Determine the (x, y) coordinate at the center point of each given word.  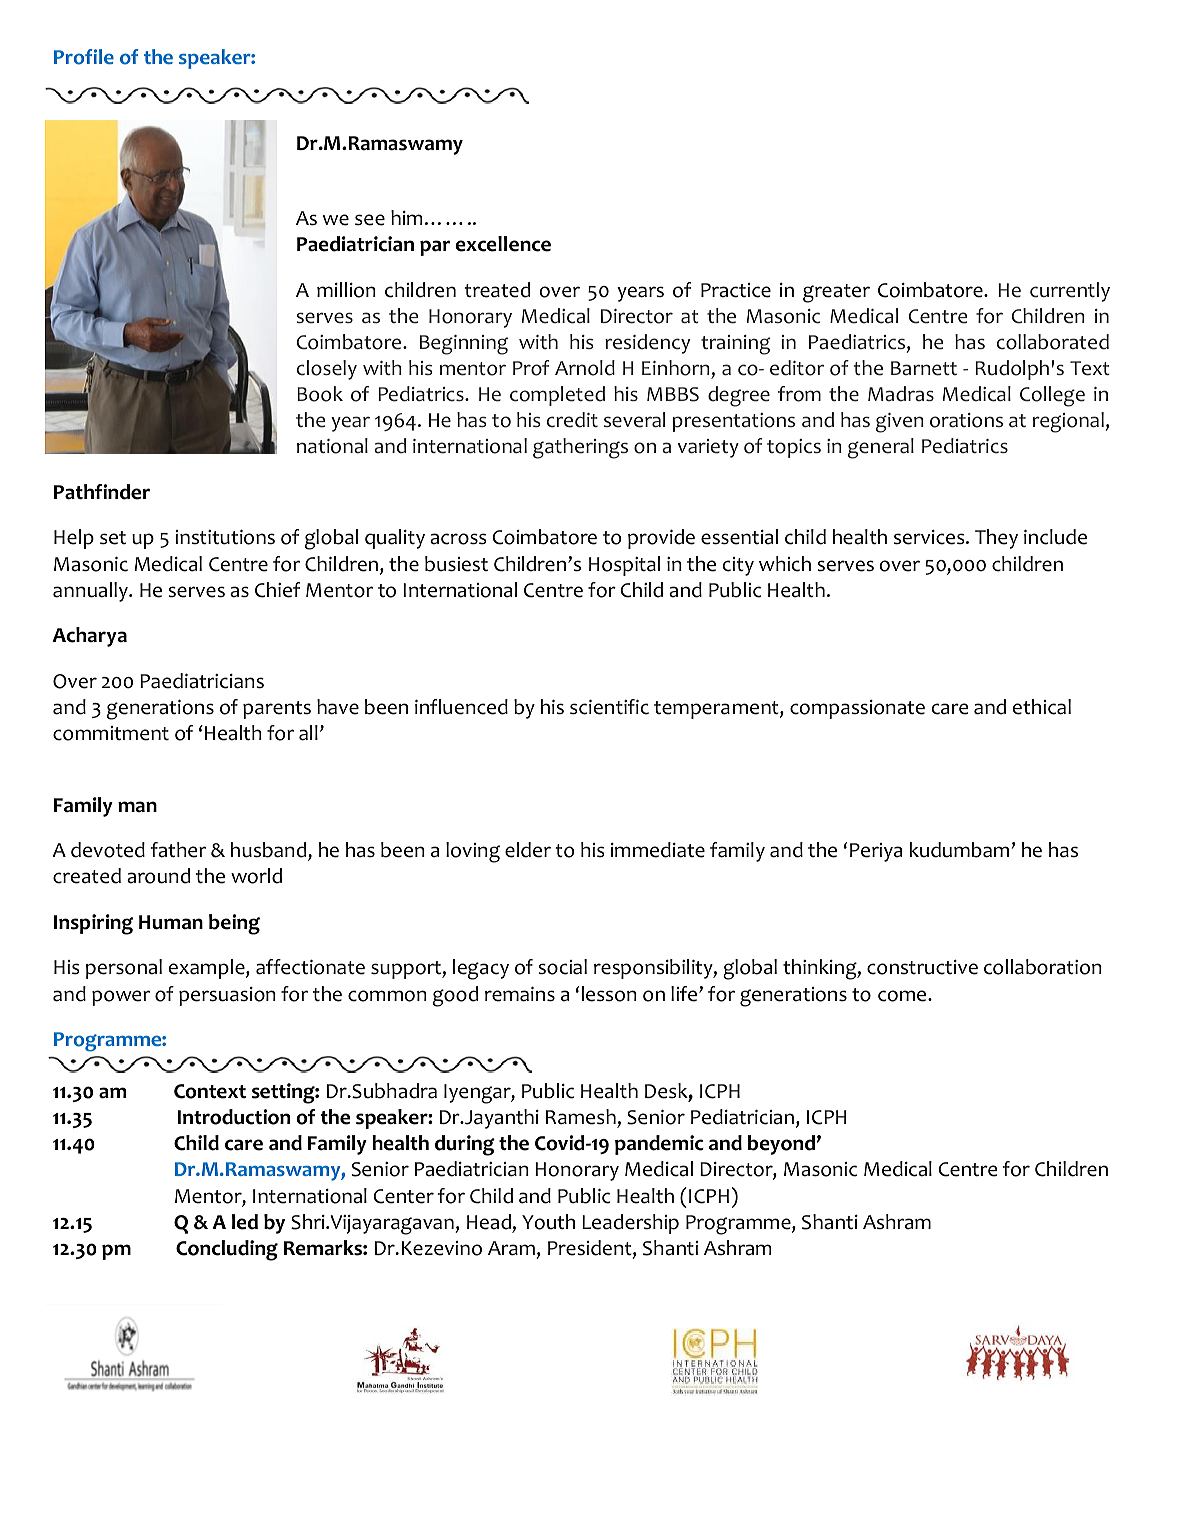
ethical (1042, 707)
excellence (503, 244)
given (900, 423)
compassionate (857, 709)
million (346, 290)
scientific (609, 707)
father (178, 850)
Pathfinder (102, 492)
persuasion (227, 996)
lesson (609, 994)
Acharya (89, 637)
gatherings (580, 448)
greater (836, 293)
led (245, 1222)
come (903, 996)
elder (528, 850)
